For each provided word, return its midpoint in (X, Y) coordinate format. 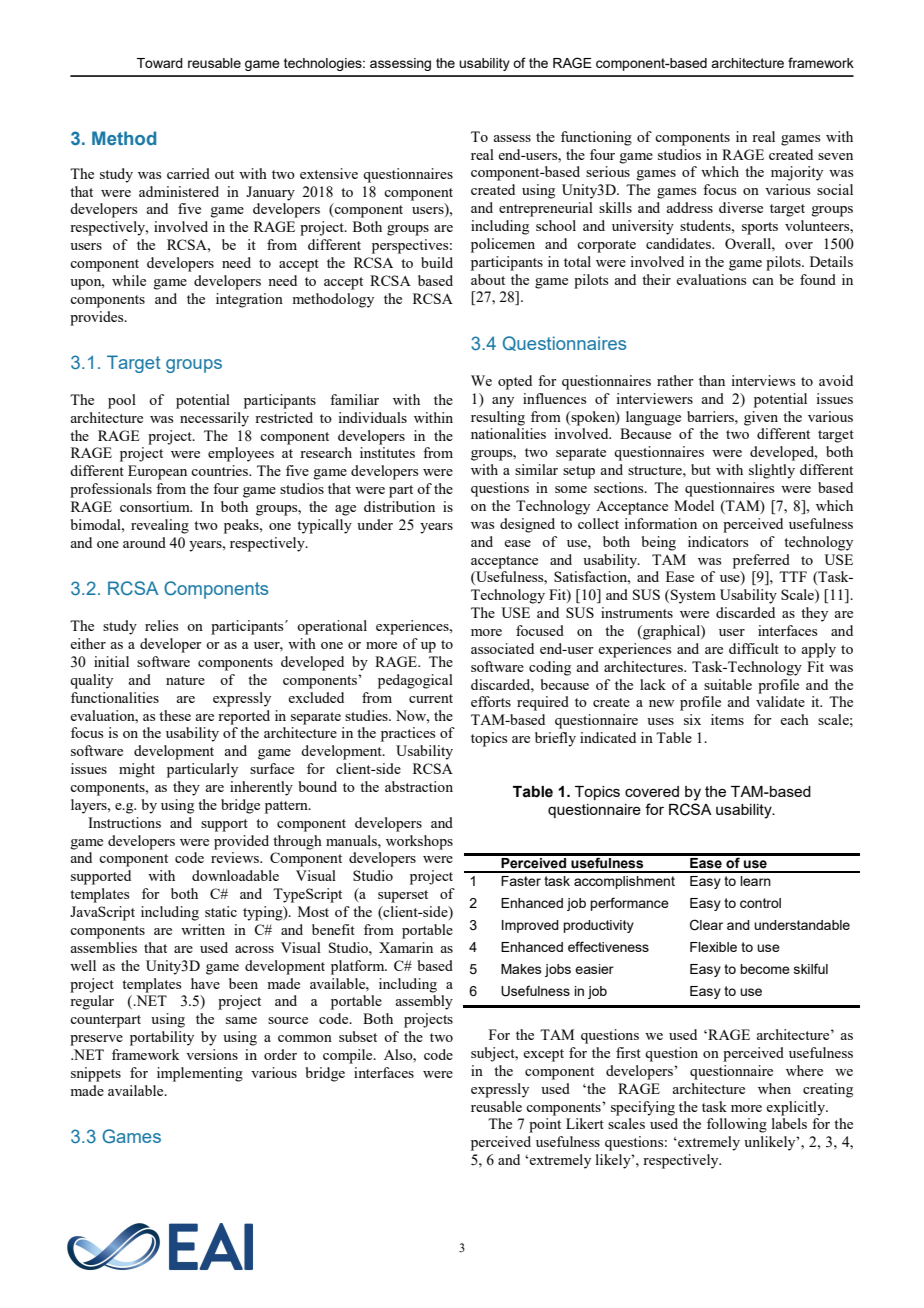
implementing (200, 1074)
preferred (761, 561)
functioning (596, 138)
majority (797, 173)
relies (161, 625)
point (545, 1125)
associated (502, 648)
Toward (160, 63)
